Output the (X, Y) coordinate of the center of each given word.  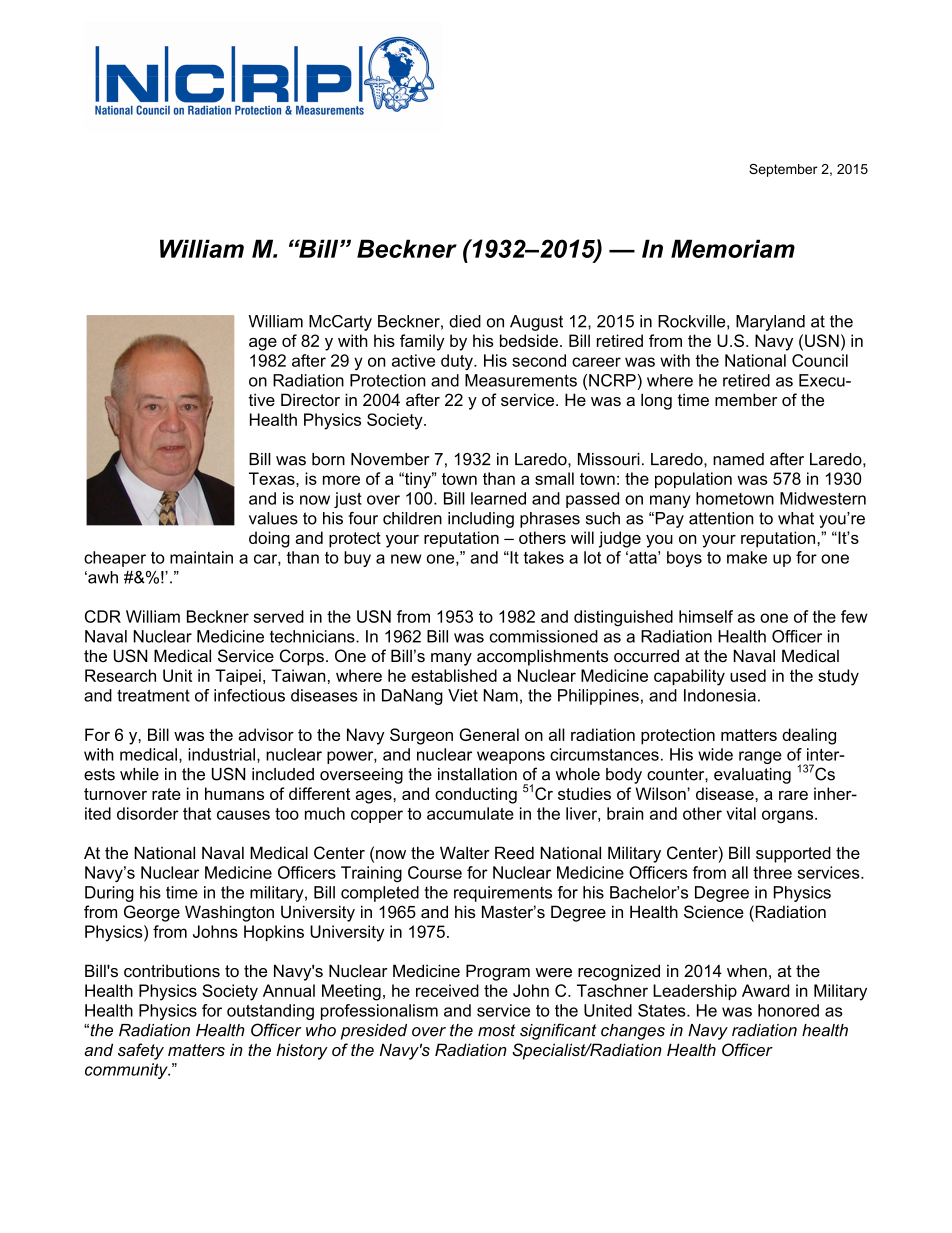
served (278, 616)
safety (141, 1051)
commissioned (544, 636)
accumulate (470, 813)
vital (741, 813)
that (197, 813)
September (783, 170)
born (328, 459)
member (746, 399)
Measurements (521, 380)
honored (788, 1010)
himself (706, 616)
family (422, 342)
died (465, 321)
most (497, 1030)
